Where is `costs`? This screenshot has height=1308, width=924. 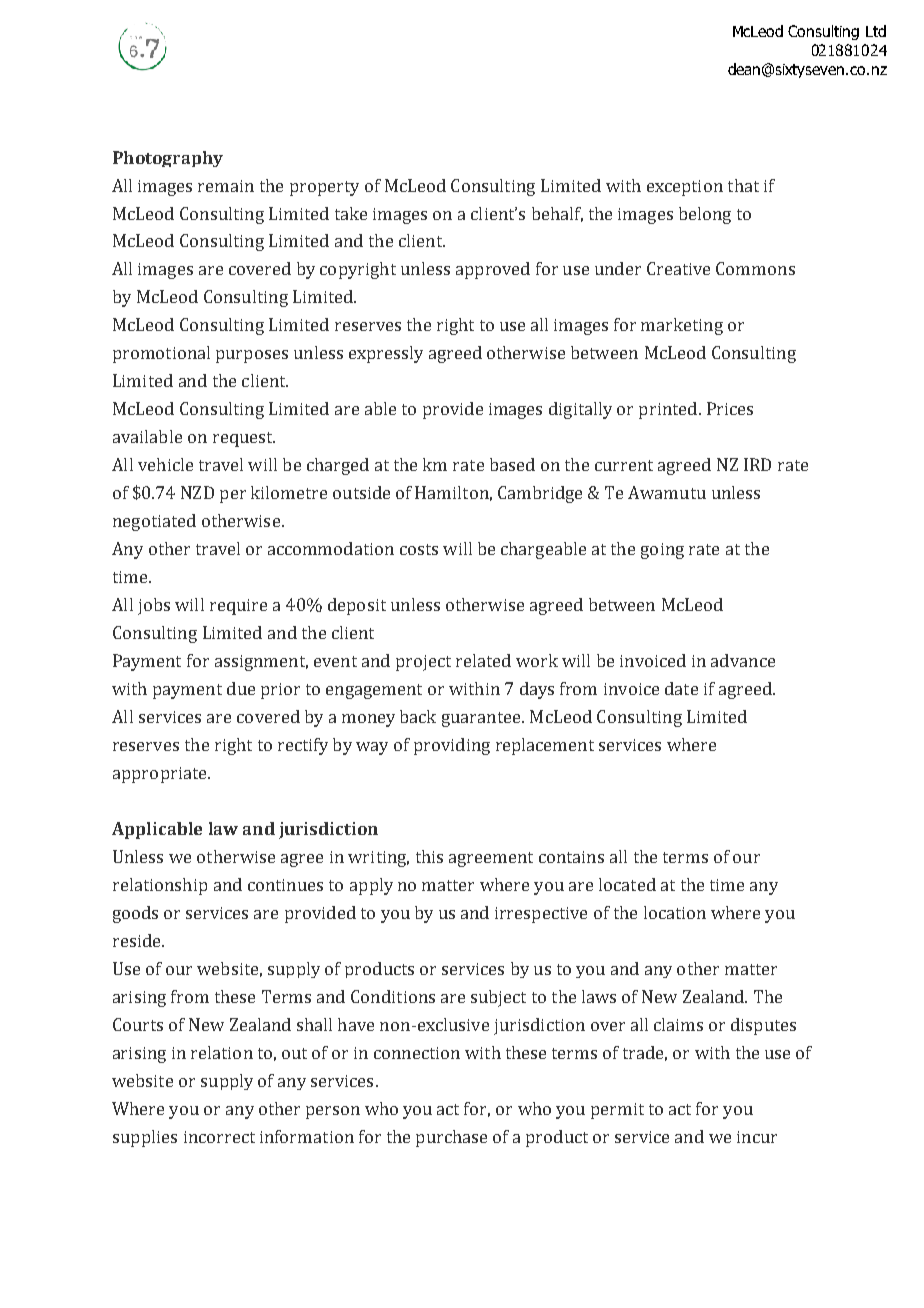 costs is located at coordinates (419, 549).
